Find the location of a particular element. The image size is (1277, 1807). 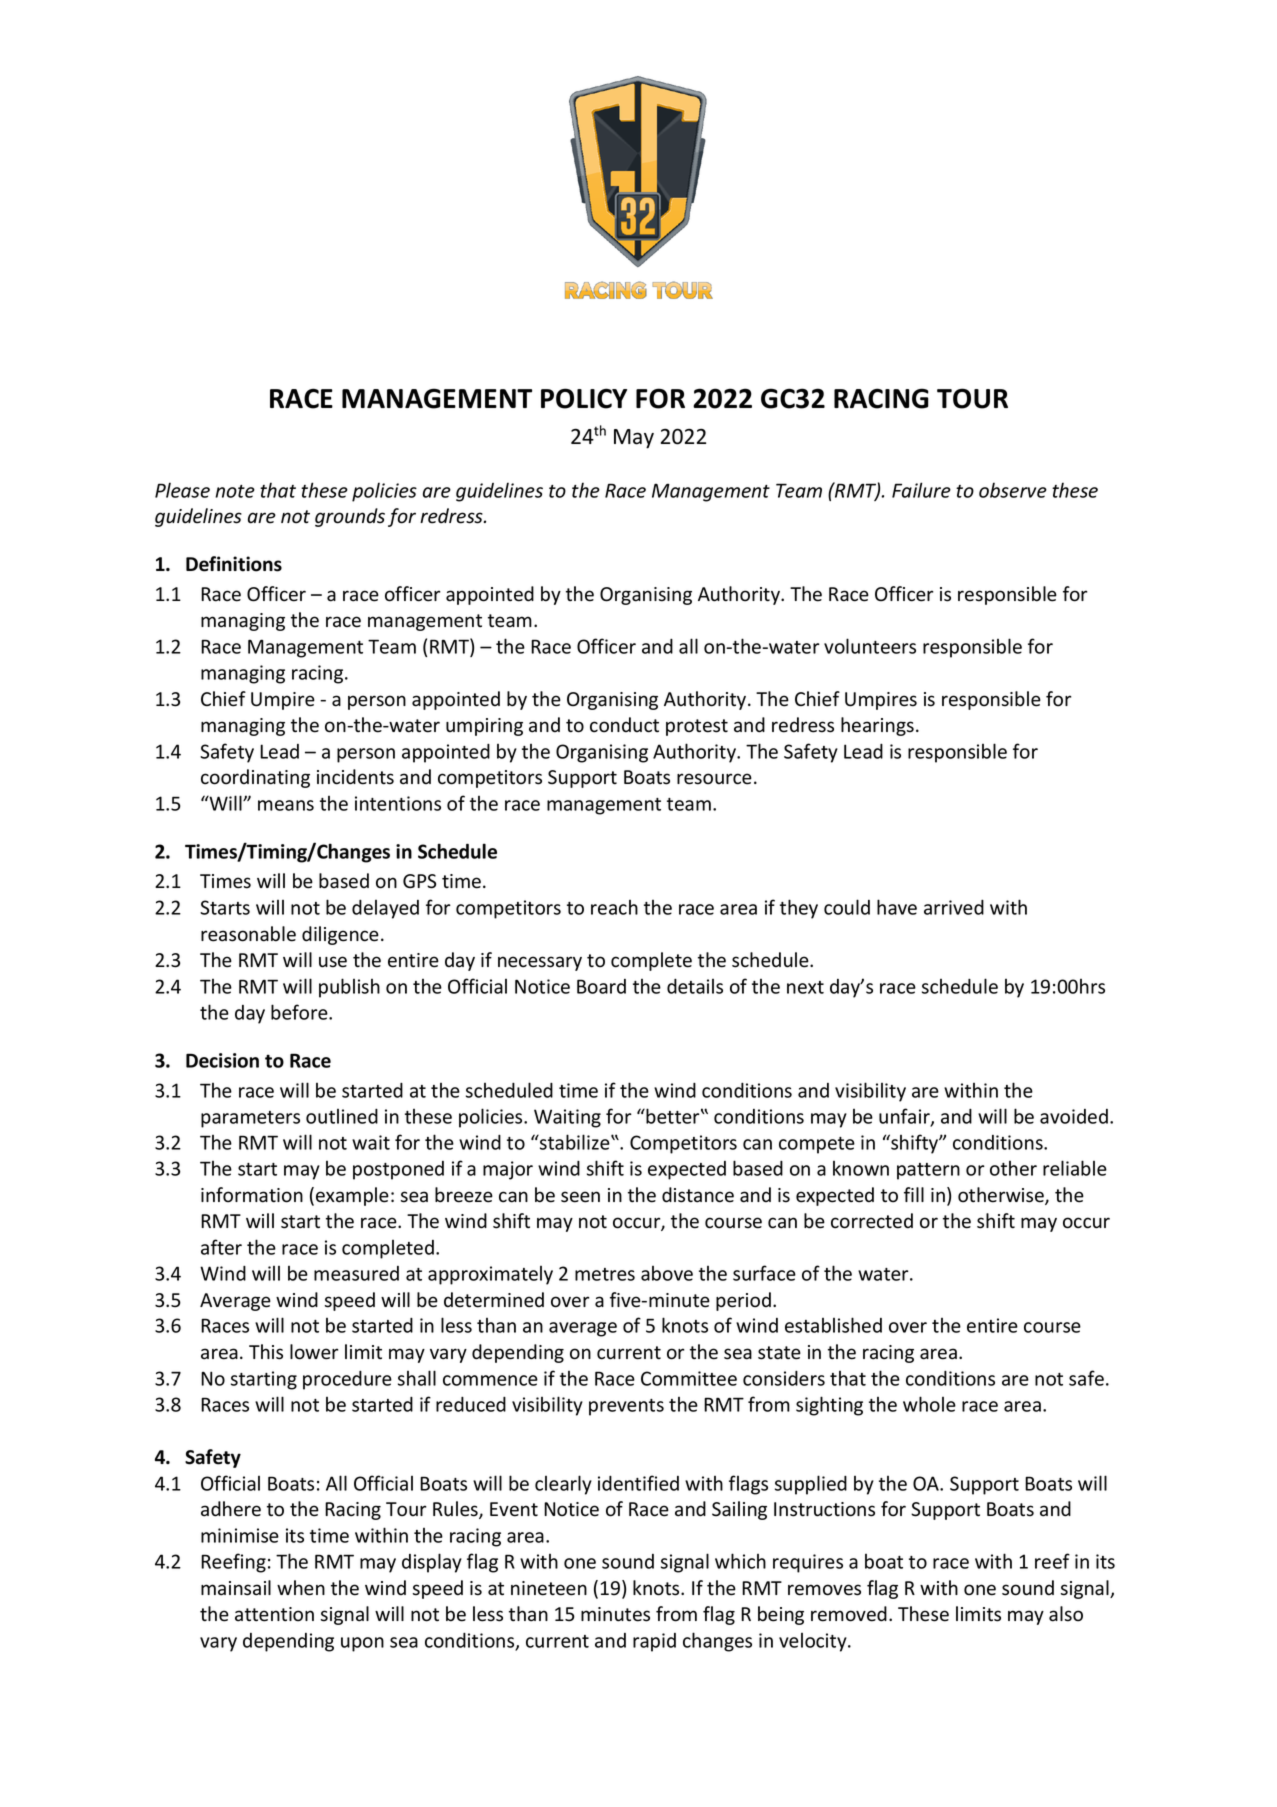

pattern is located at coordinates (928, 1171).
